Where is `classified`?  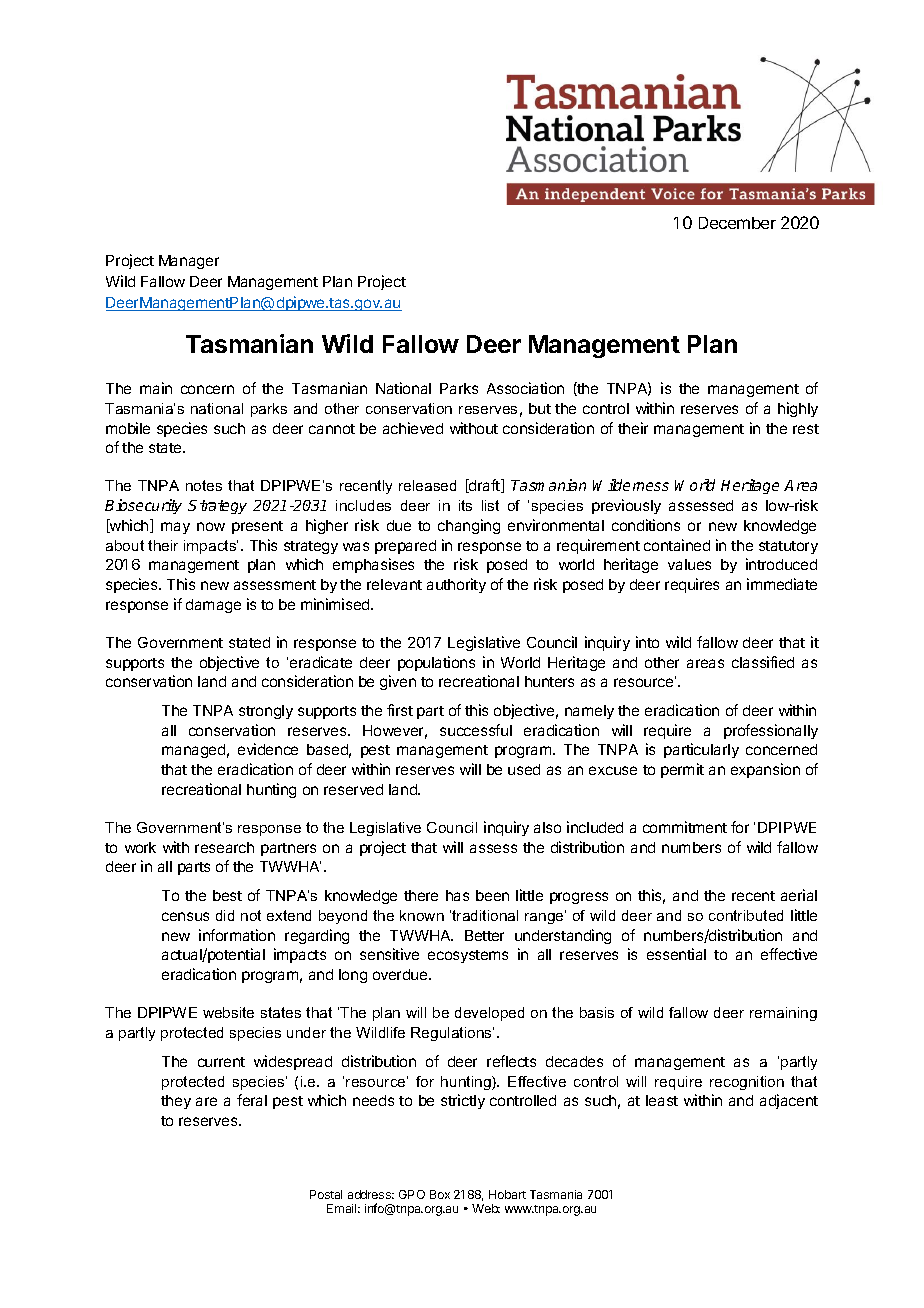
classified is located at coordinates (763, 662).
